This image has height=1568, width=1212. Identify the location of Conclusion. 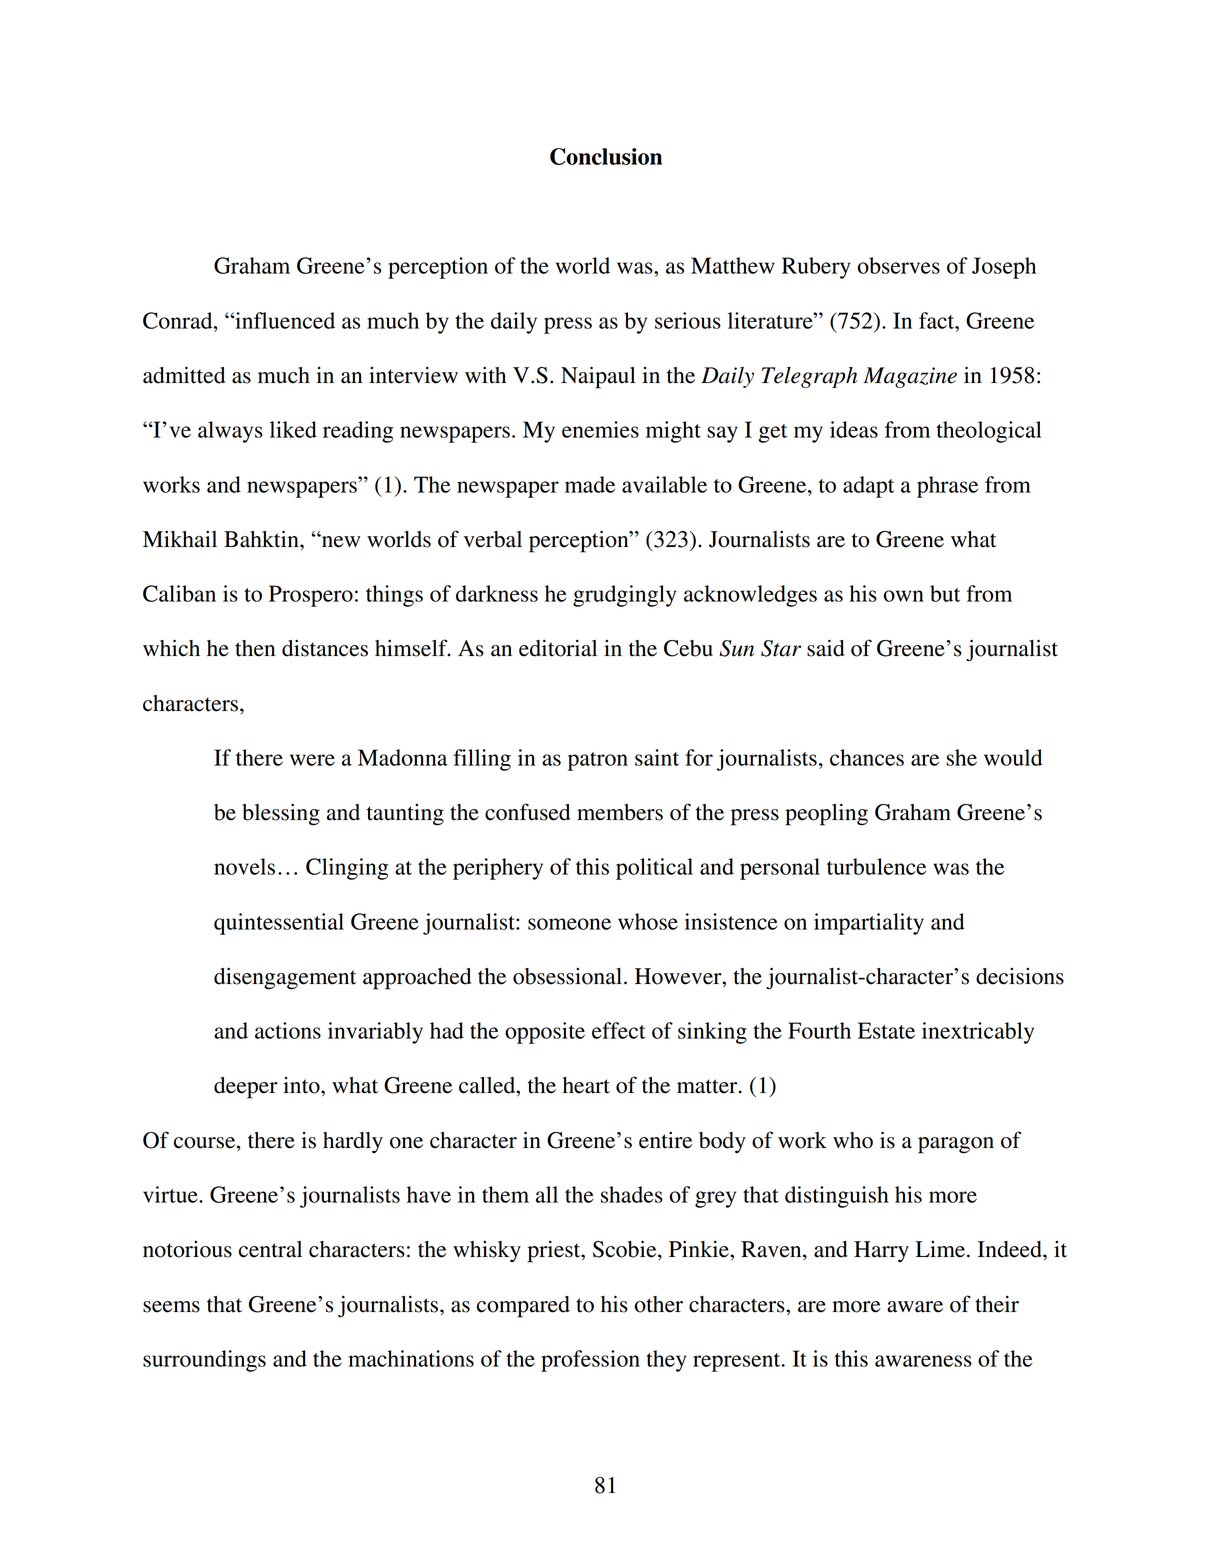
(606, 156).
